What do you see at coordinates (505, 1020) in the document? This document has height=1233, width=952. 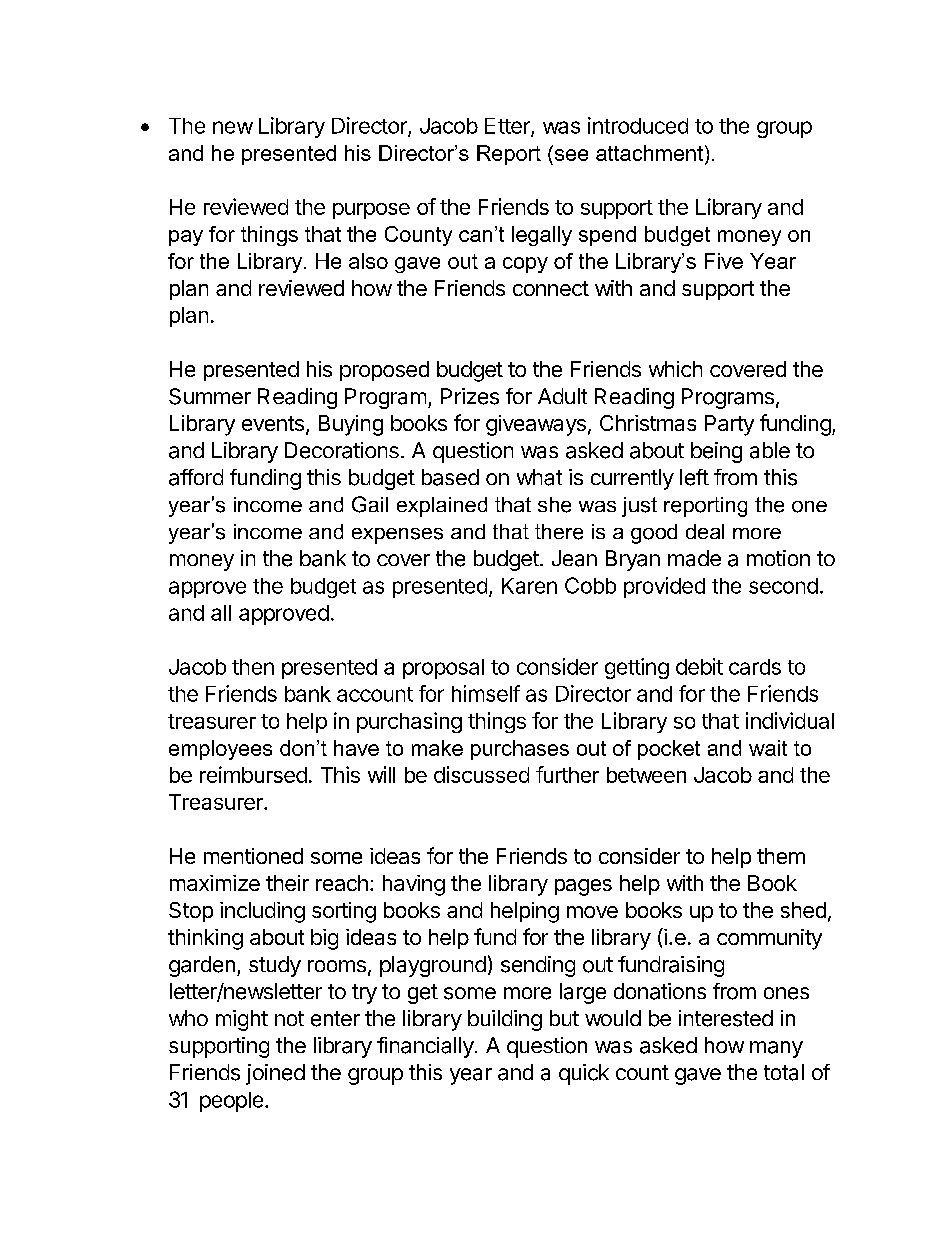 I see `building` at bounding box center [505, 1020].
